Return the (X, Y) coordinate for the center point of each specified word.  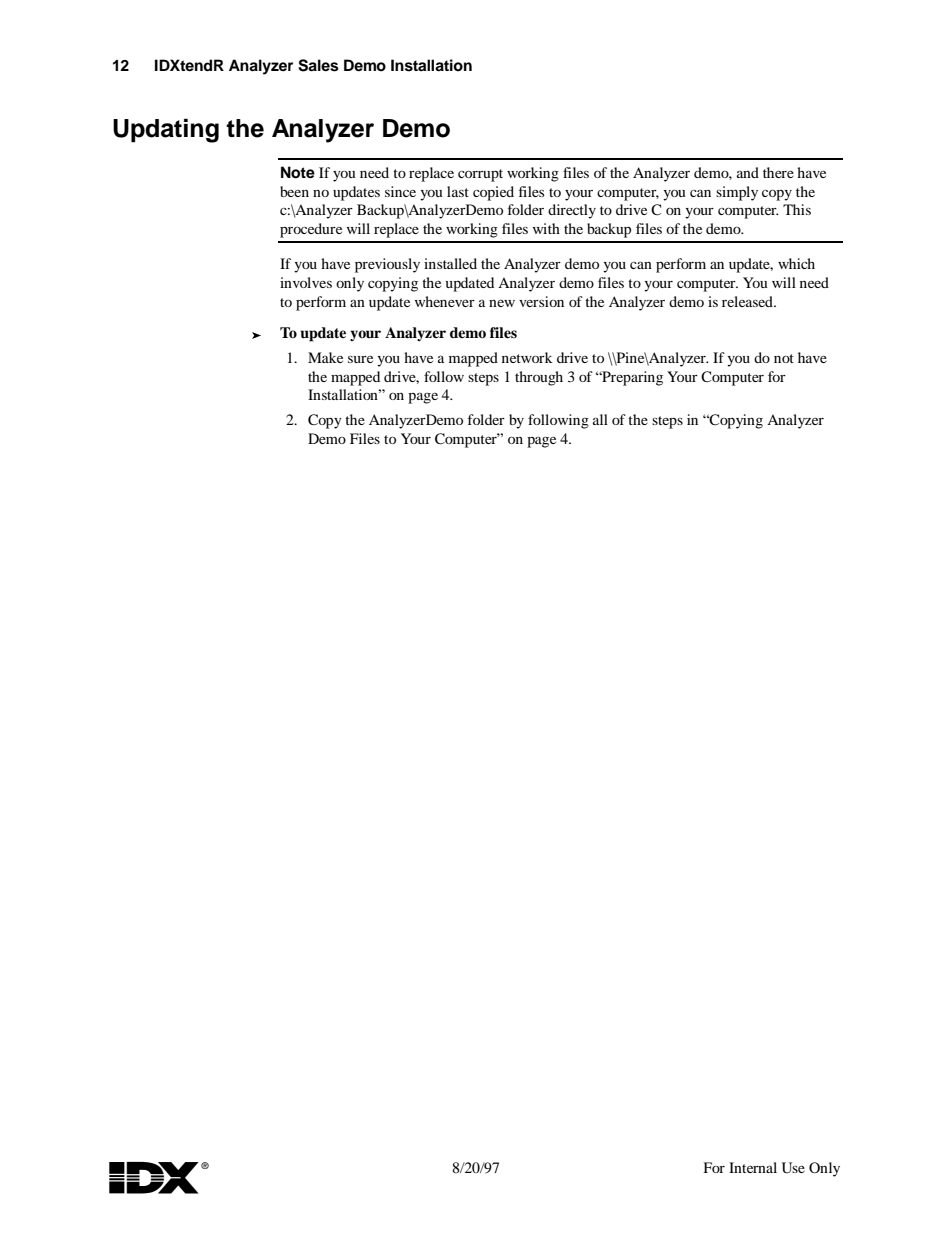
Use (793, 1168)
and (748, 172)
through (539, 378)
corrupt (480, 175)
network (527, 357)
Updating (166, 131)
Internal (753, 1167)
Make (325, 357)
